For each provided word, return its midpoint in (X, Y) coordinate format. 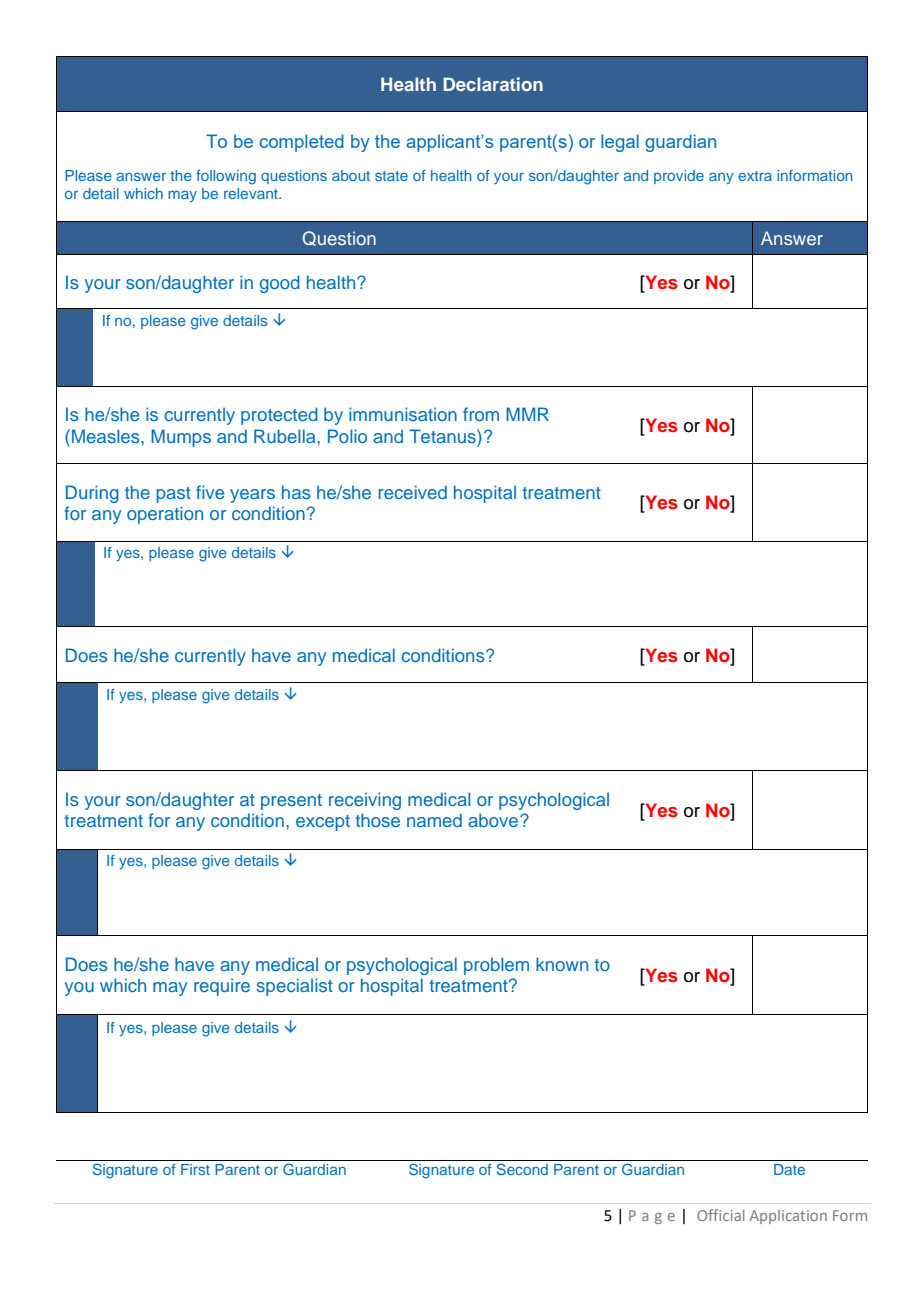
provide (679, 177)
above (494, 820)
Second (522, 1169)
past (173, 495)
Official (720, 1215)
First (195, 1169)
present (291, 802)
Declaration (493, 84)
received (413, 492)
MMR (527, 414)
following (226, 177)
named (434, 820)
